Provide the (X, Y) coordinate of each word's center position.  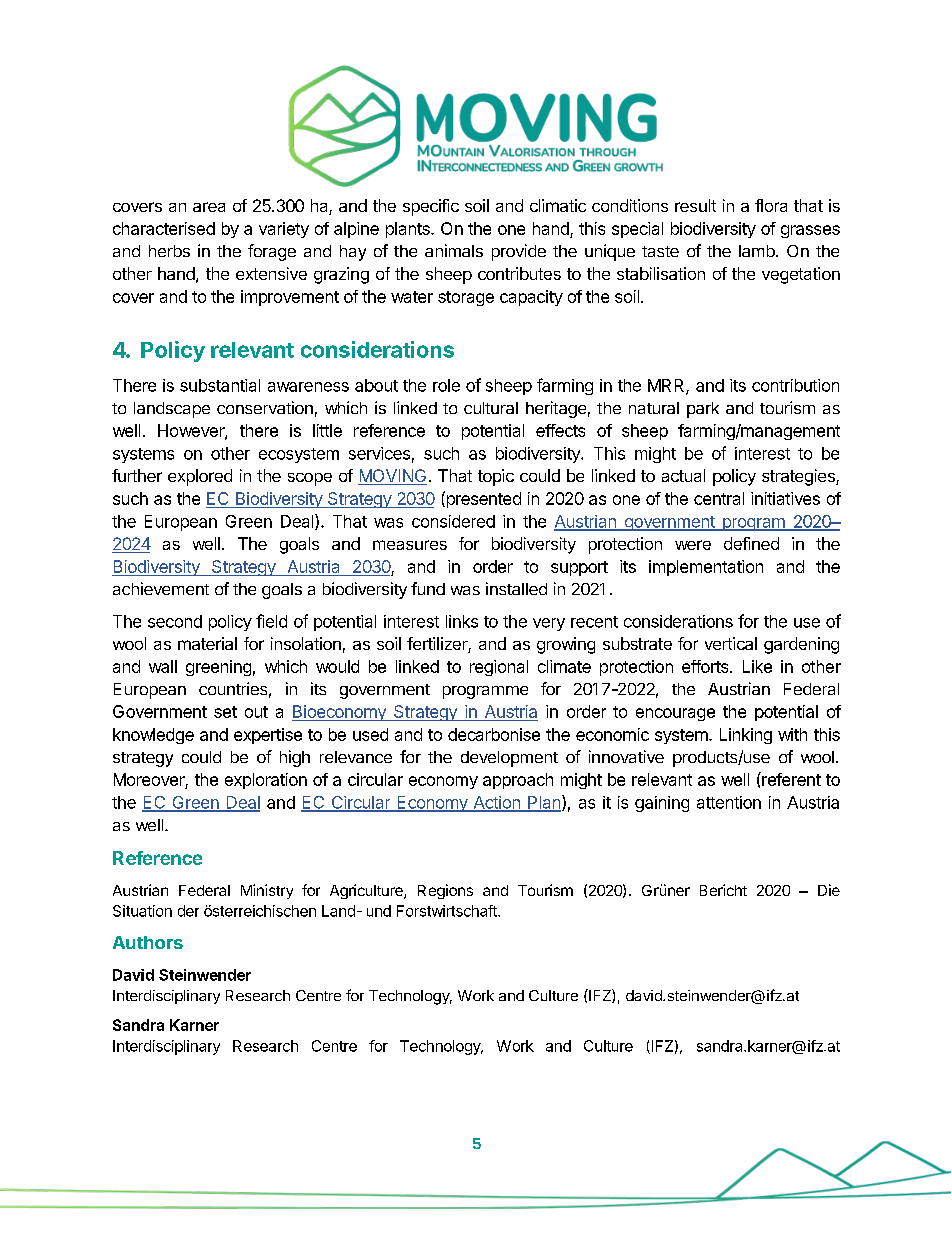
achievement (161, 588)
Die (829, 890)
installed (516, 588)
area (209, 207)
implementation (706, 568)
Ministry (267, 891)
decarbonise (494, 734)
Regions (445, 891)
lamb (758, 251)
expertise (268, 736)
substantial (220, 385)
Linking (746, 736)
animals (454, 250)
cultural (491, 408)
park (703, 410)
